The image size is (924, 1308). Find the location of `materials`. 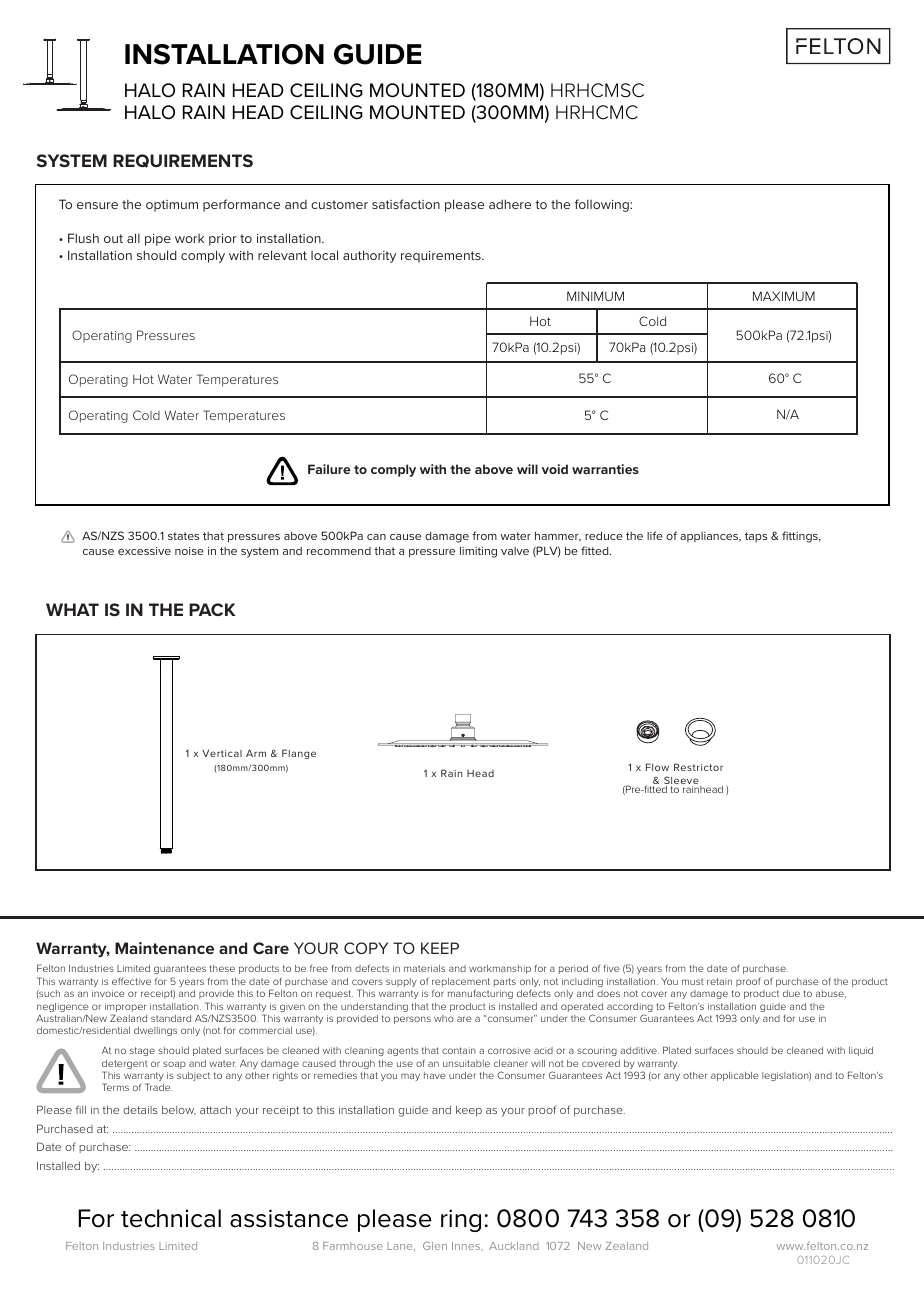

materials is located at coordinates (424, 968).
